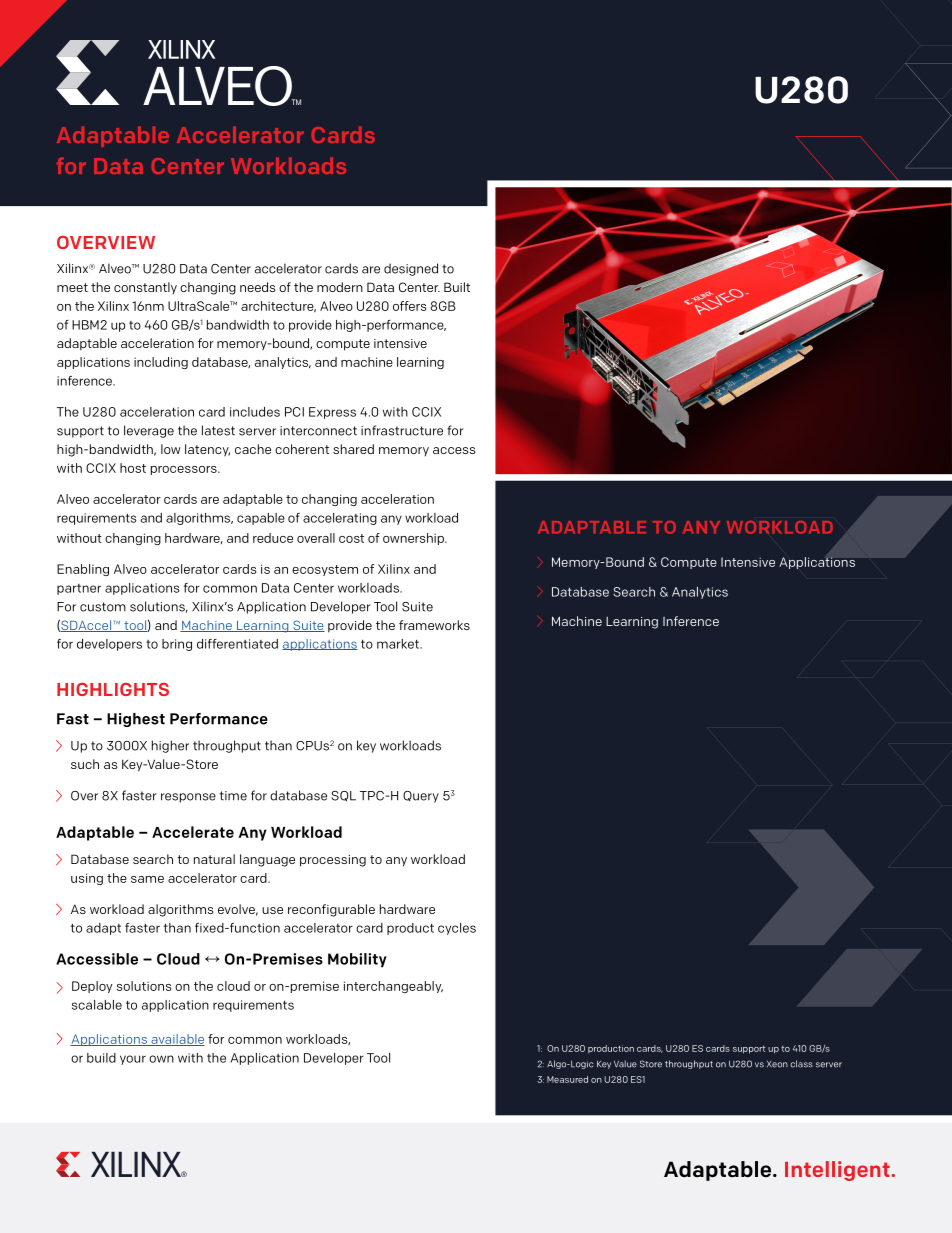  Describe the element at coordinates (402, 430) in the screenshot. I see `infrastructure` at that location.
